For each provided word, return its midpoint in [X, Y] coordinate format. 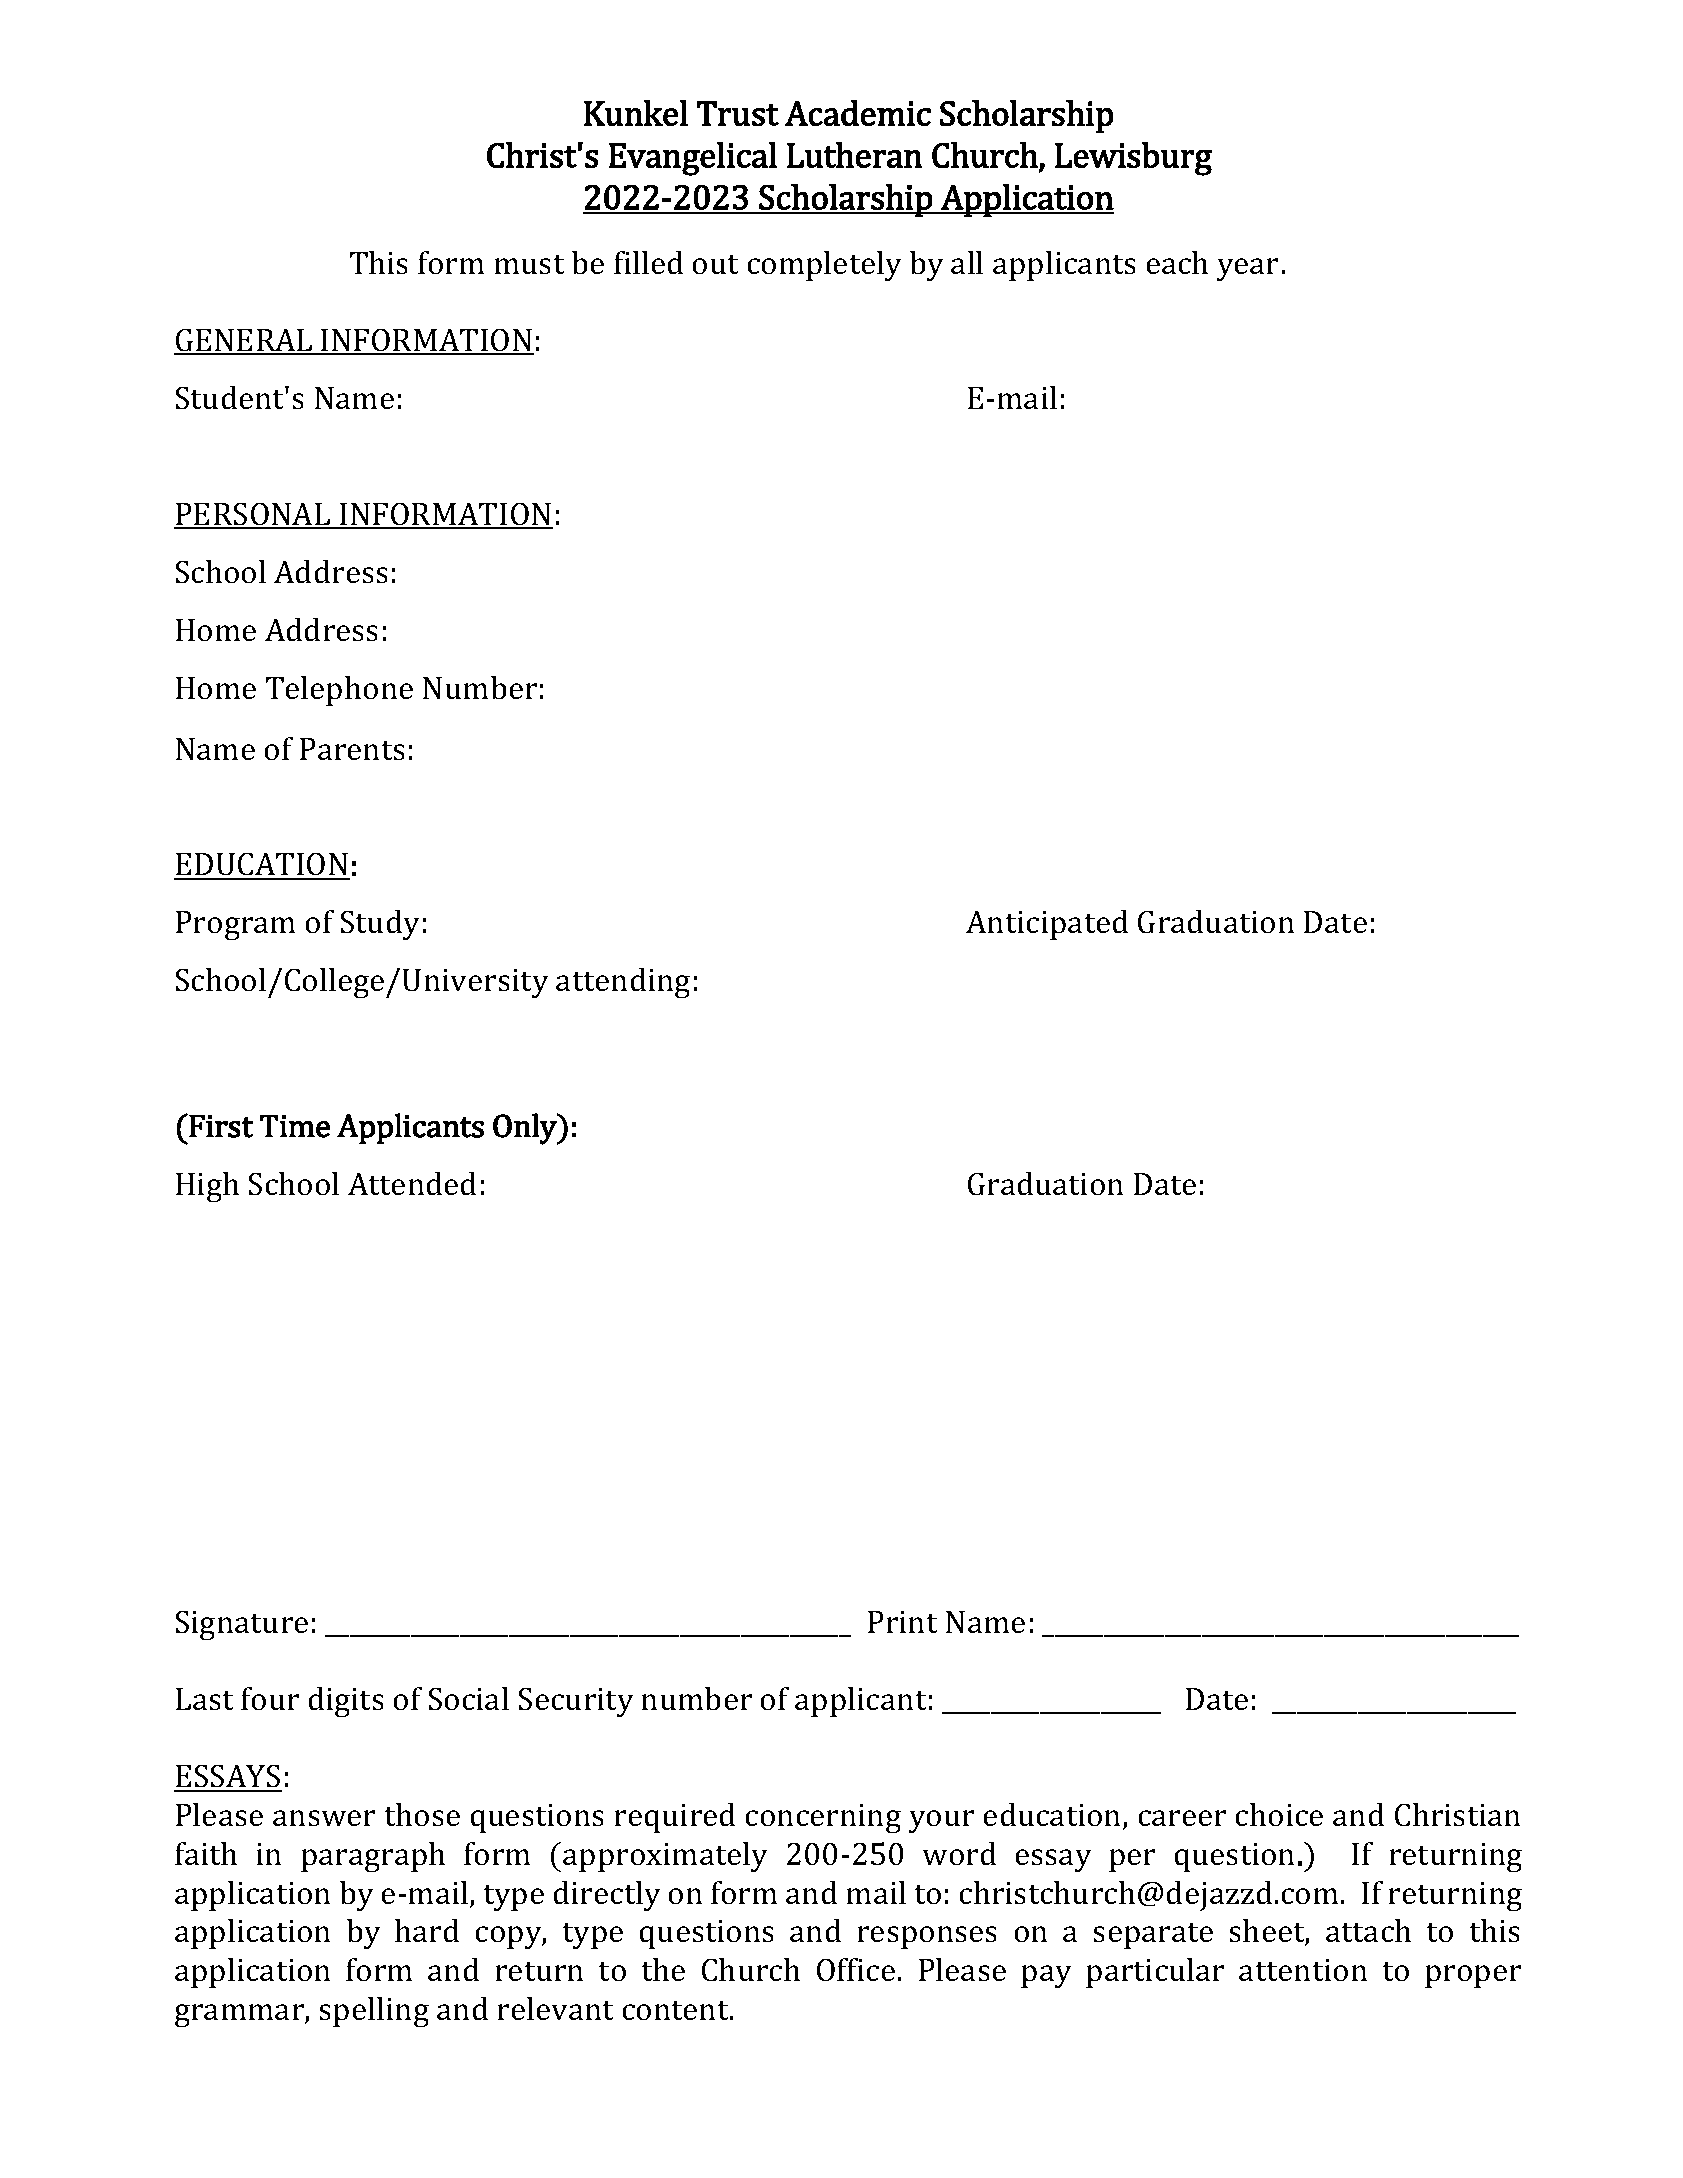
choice [1279, 1815]
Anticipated [1047, 925]
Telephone [339, 691]
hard [427, 1931]
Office [857, 1970]
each [1177, 263]
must [529, 264]
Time [295, 1126]
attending [623, 983]
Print [902, 1622]
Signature [242, 1625]
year [1249, 269]
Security [576, 1702]
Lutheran [855, 155]
